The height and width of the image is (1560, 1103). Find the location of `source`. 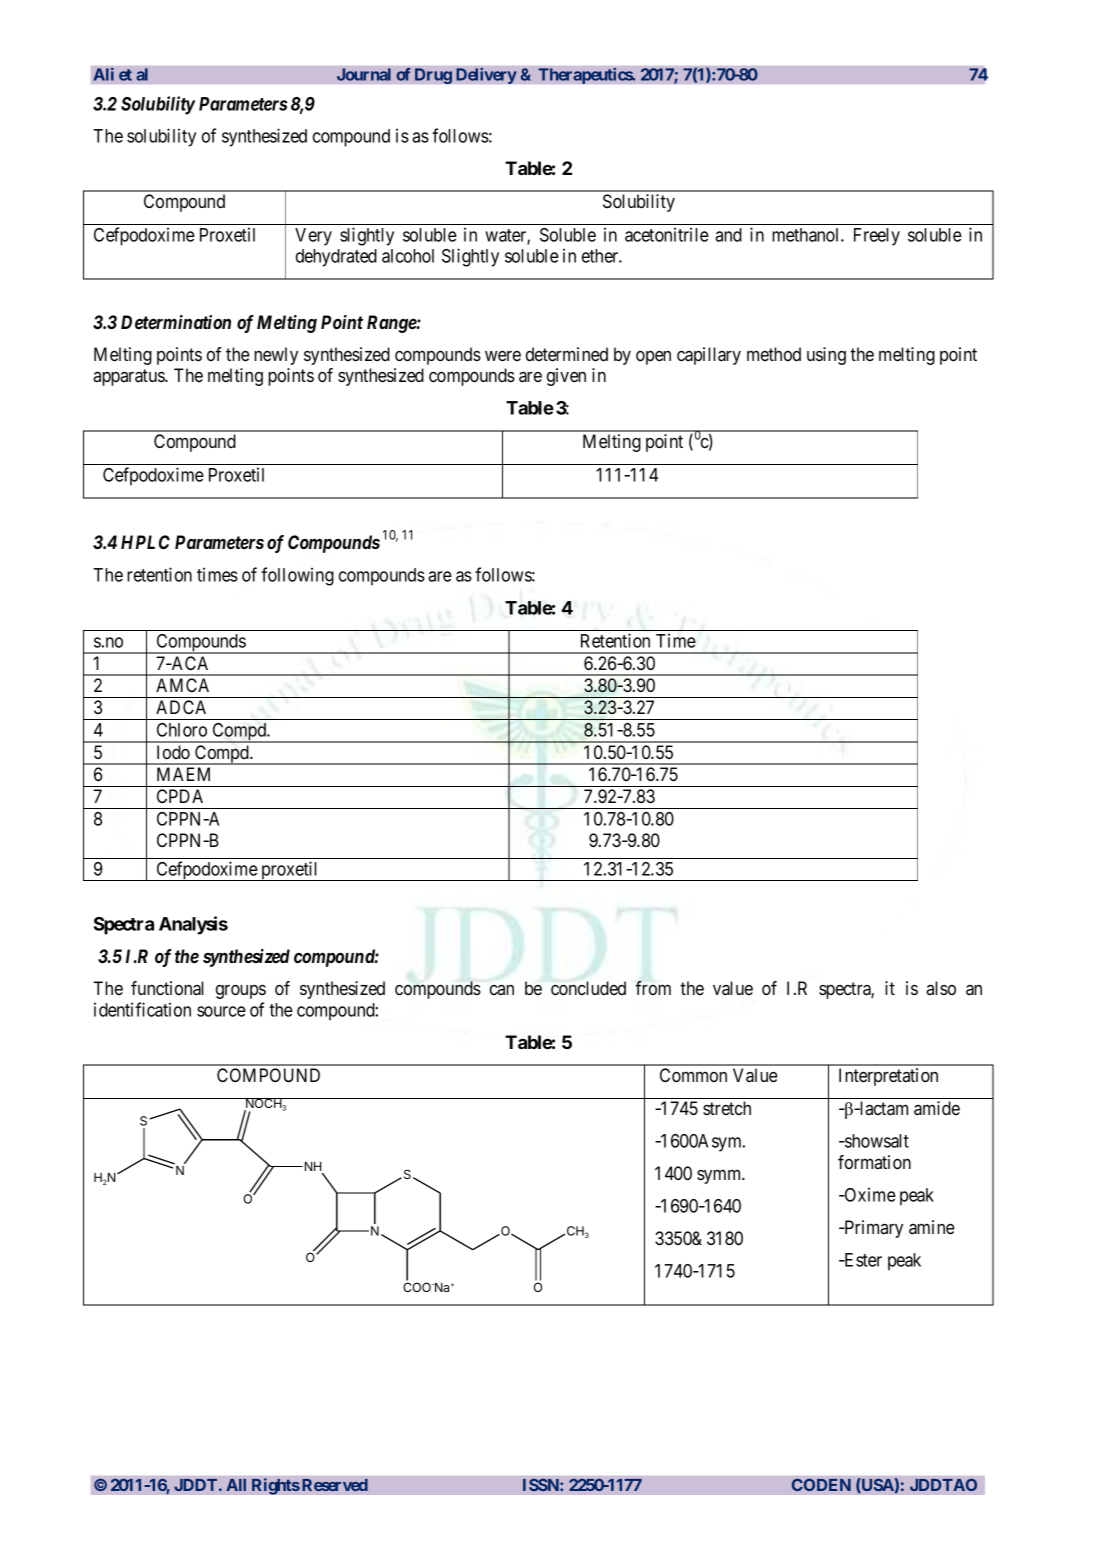

source is located at coordinates (221, 1011).
